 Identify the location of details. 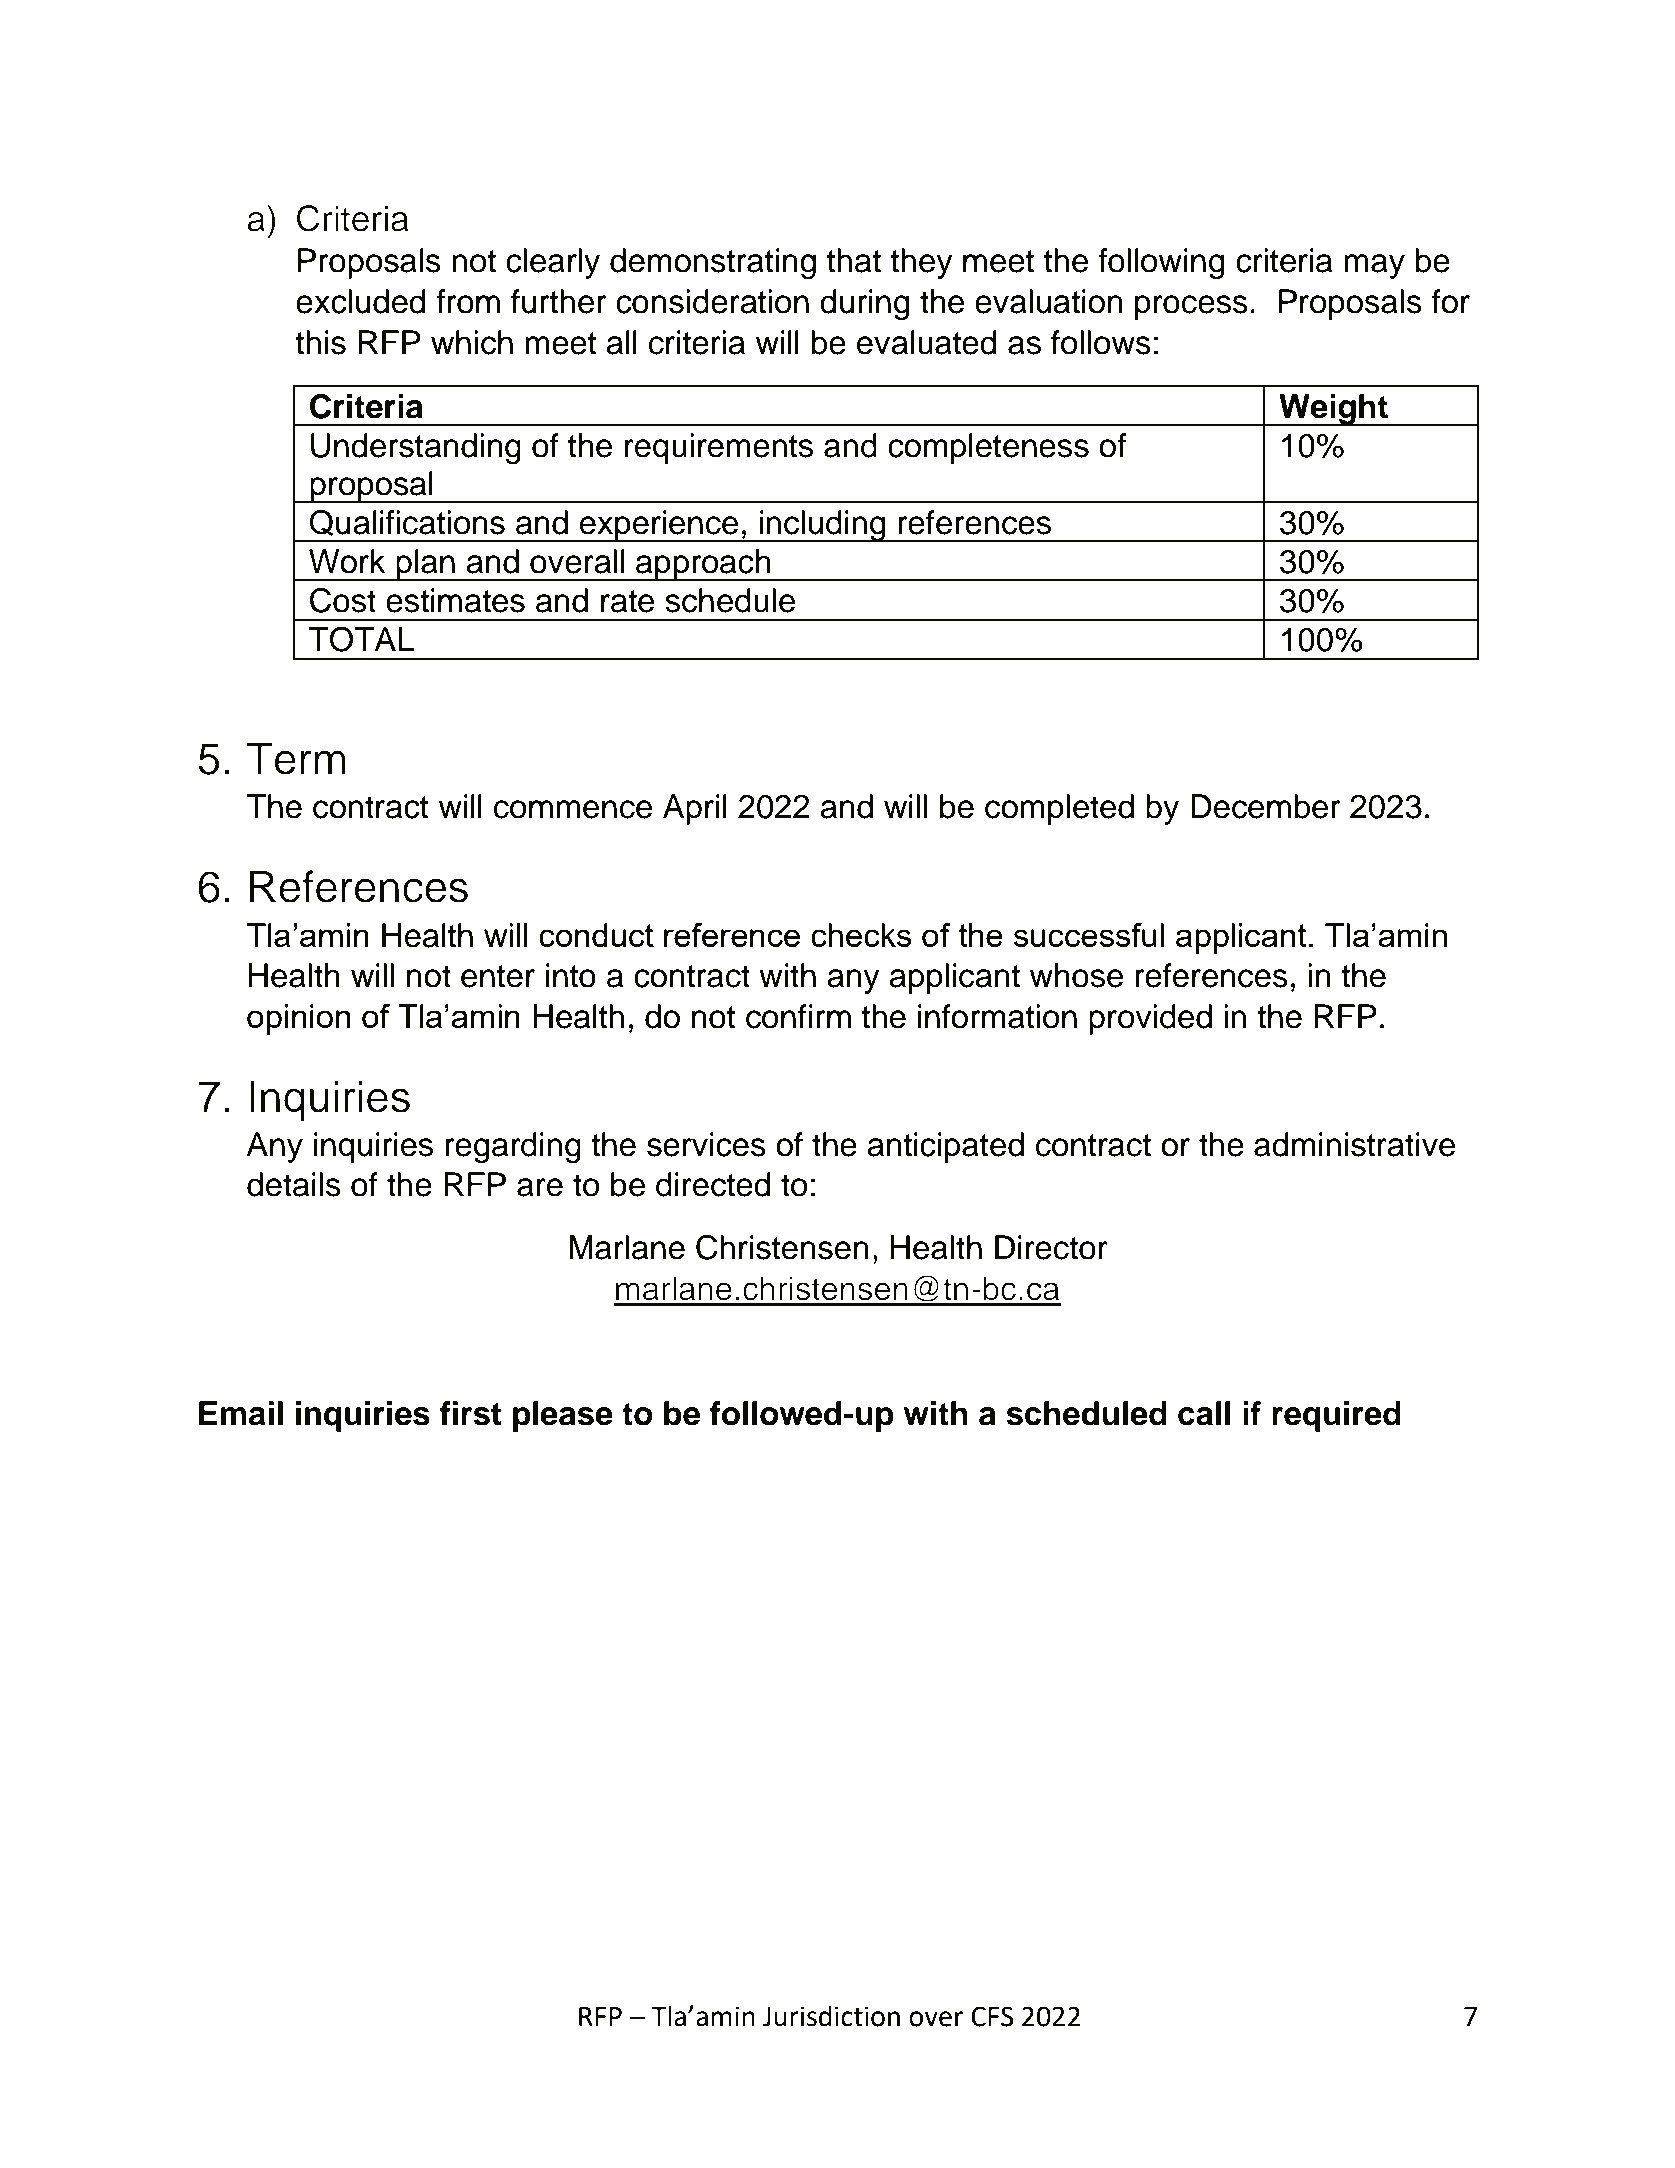
(294, 1184).
